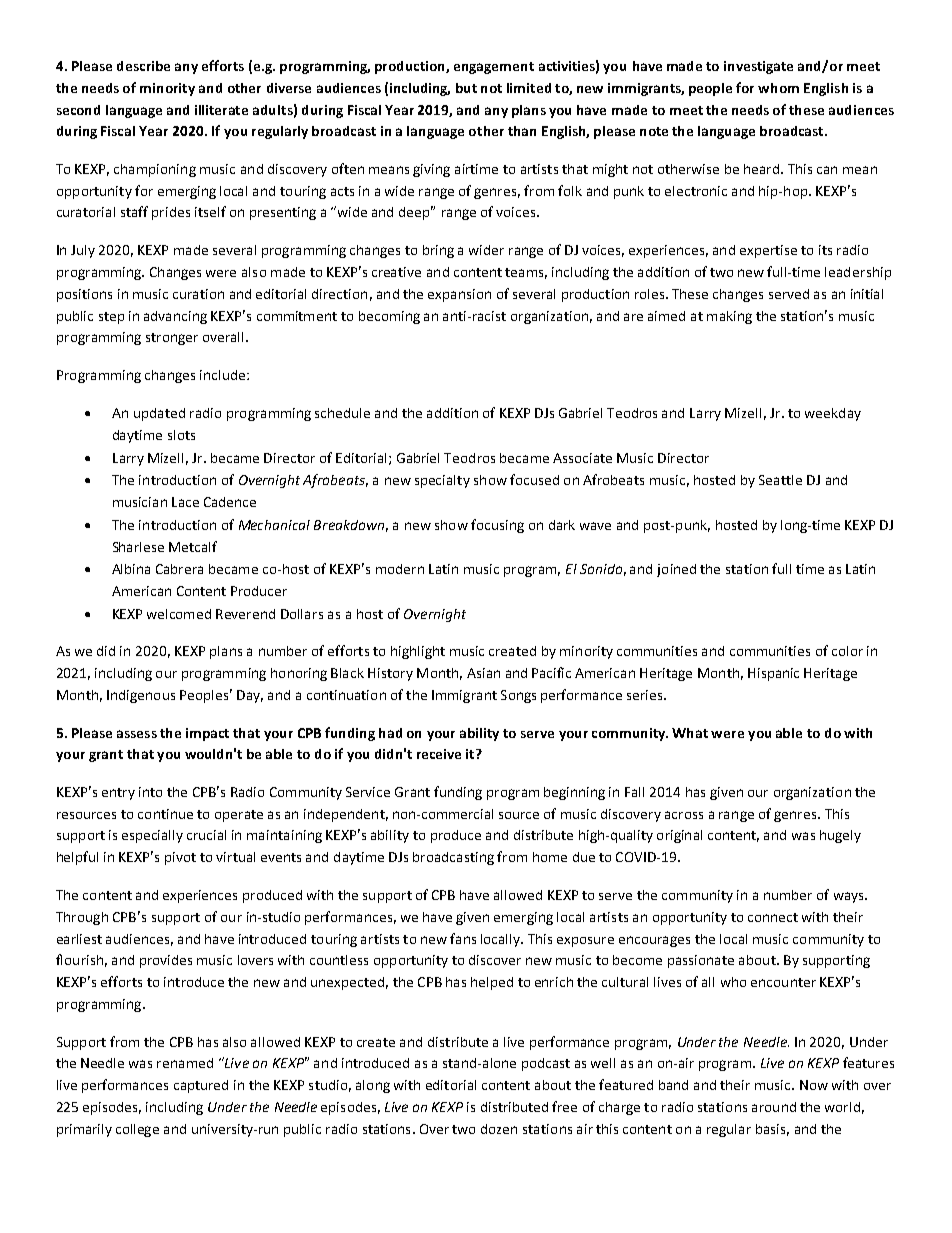 The height and width of the screenshot is (1233, 952). What do you see at coordinates (201, 1086) in the screenshot?
I see `captured` at bounding box center [201, 1086].
